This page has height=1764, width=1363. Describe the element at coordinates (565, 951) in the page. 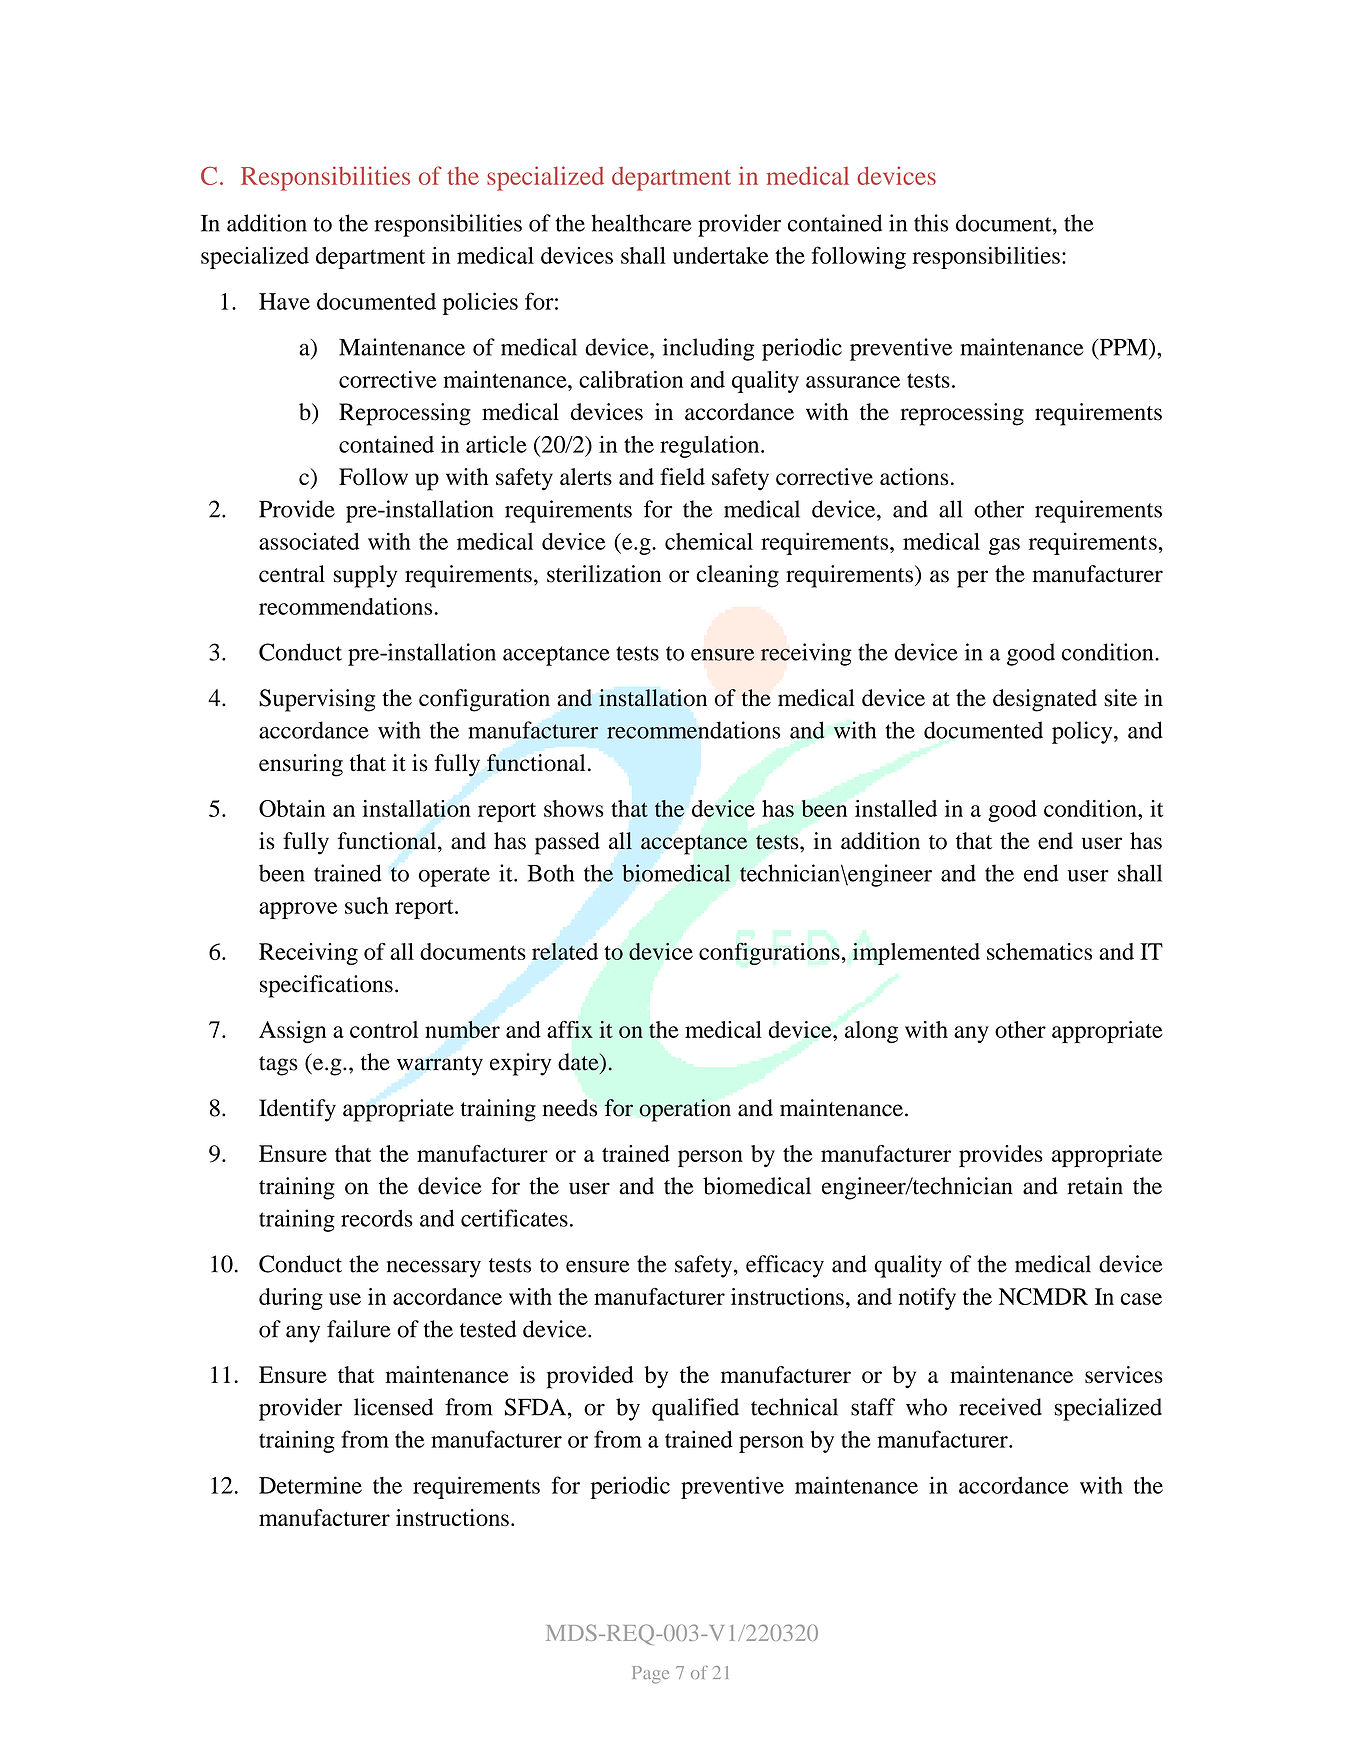

I see `related` at that location.
